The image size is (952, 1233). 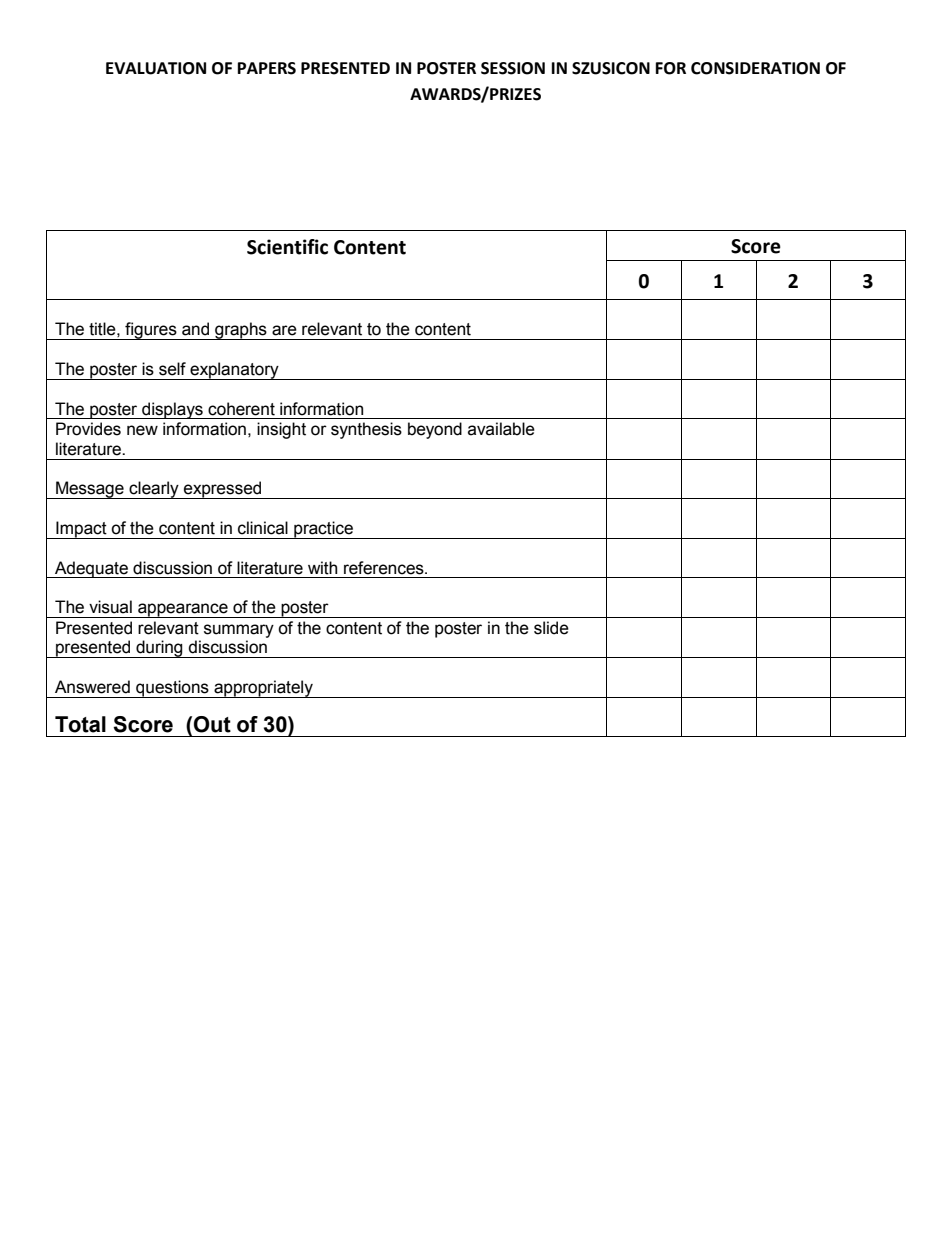 I want to click on Scientific, so click(x=287, y=247).
